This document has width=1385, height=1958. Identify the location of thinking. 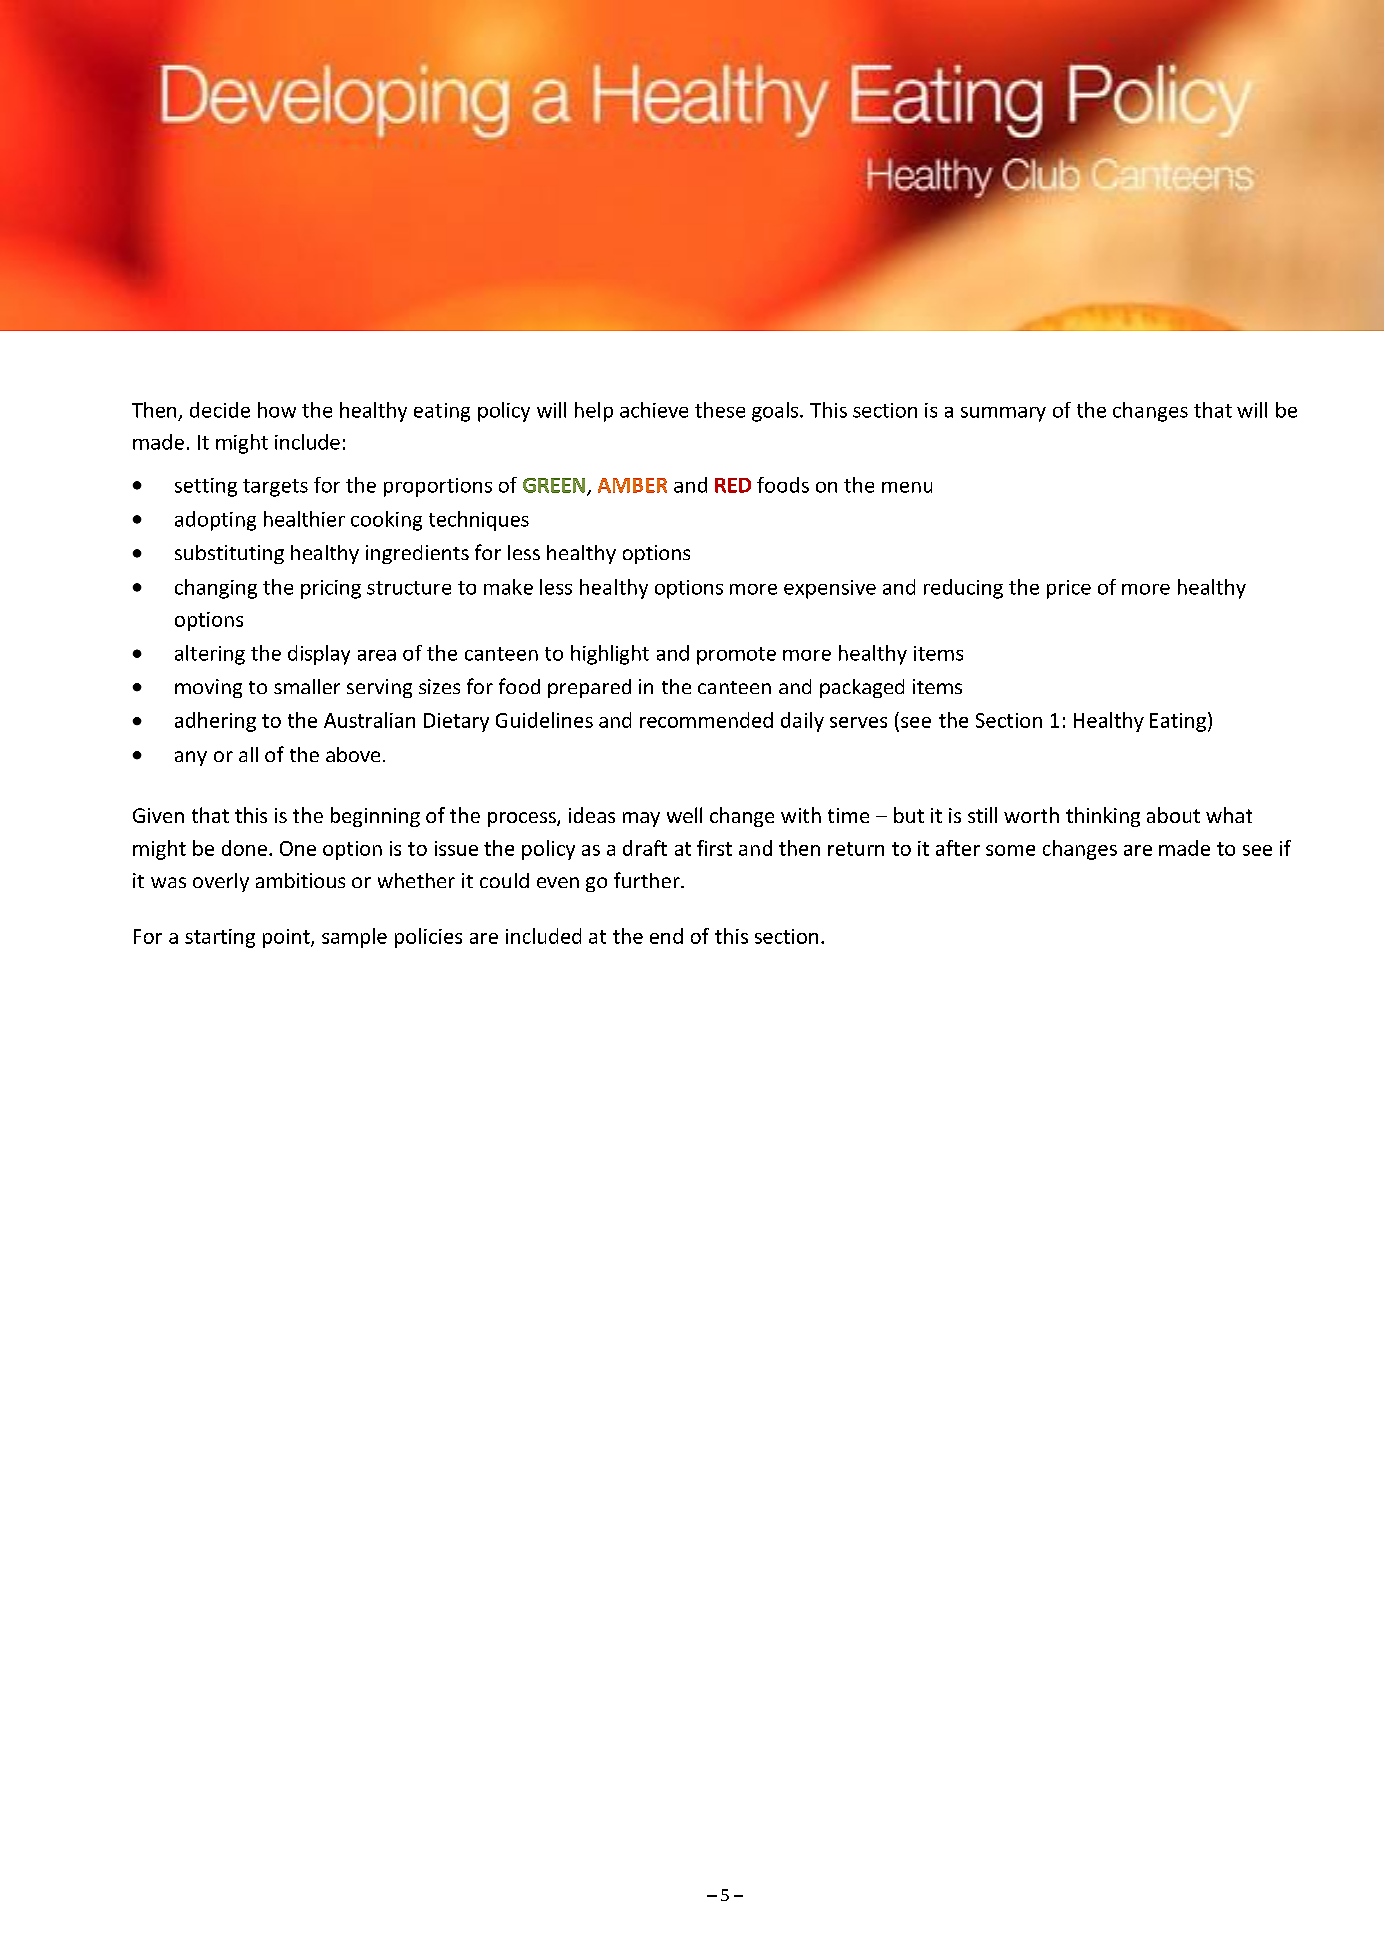
(1103, 817).
